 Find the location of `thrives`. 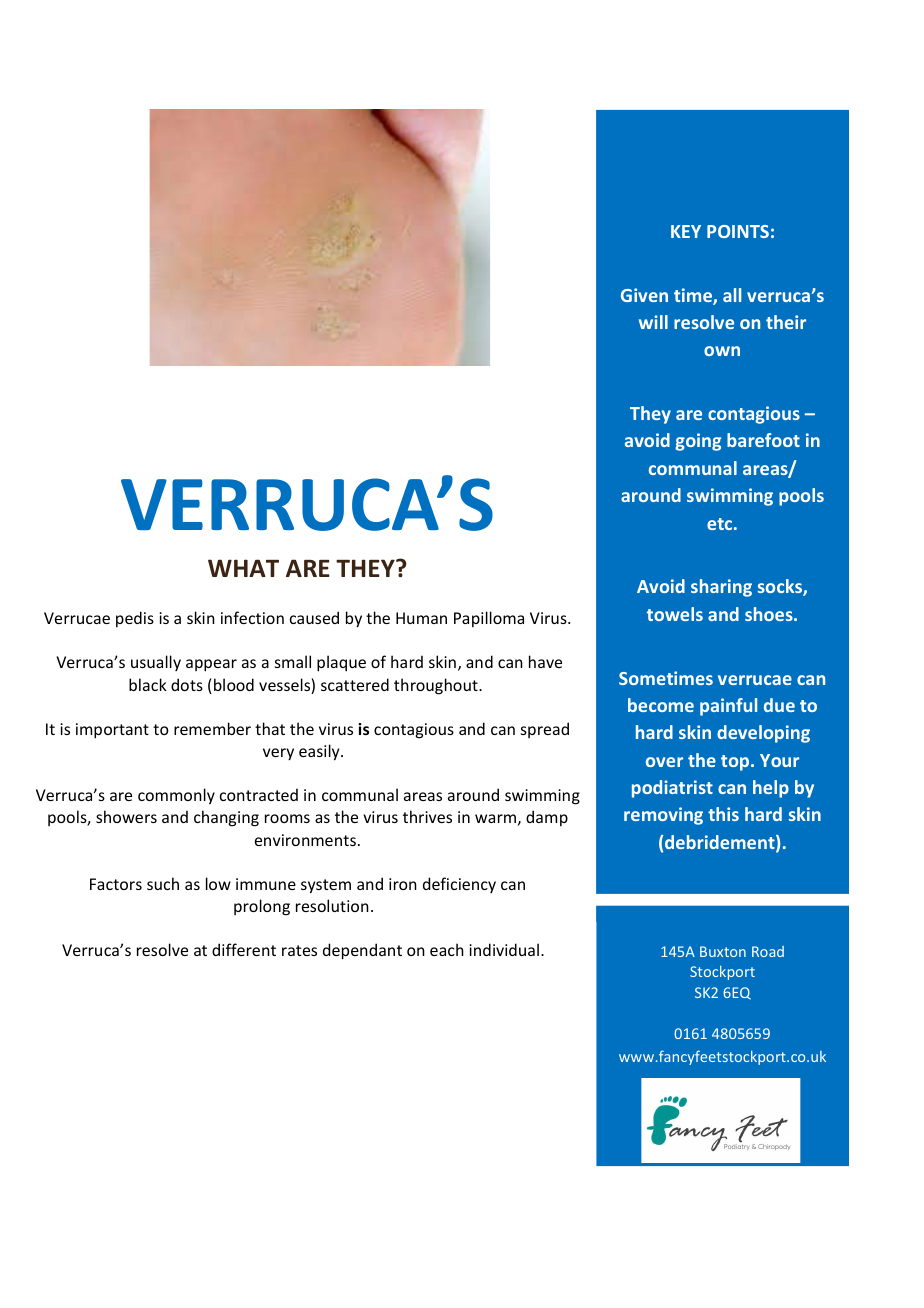

thrives is located at coordinates (427, 816).
